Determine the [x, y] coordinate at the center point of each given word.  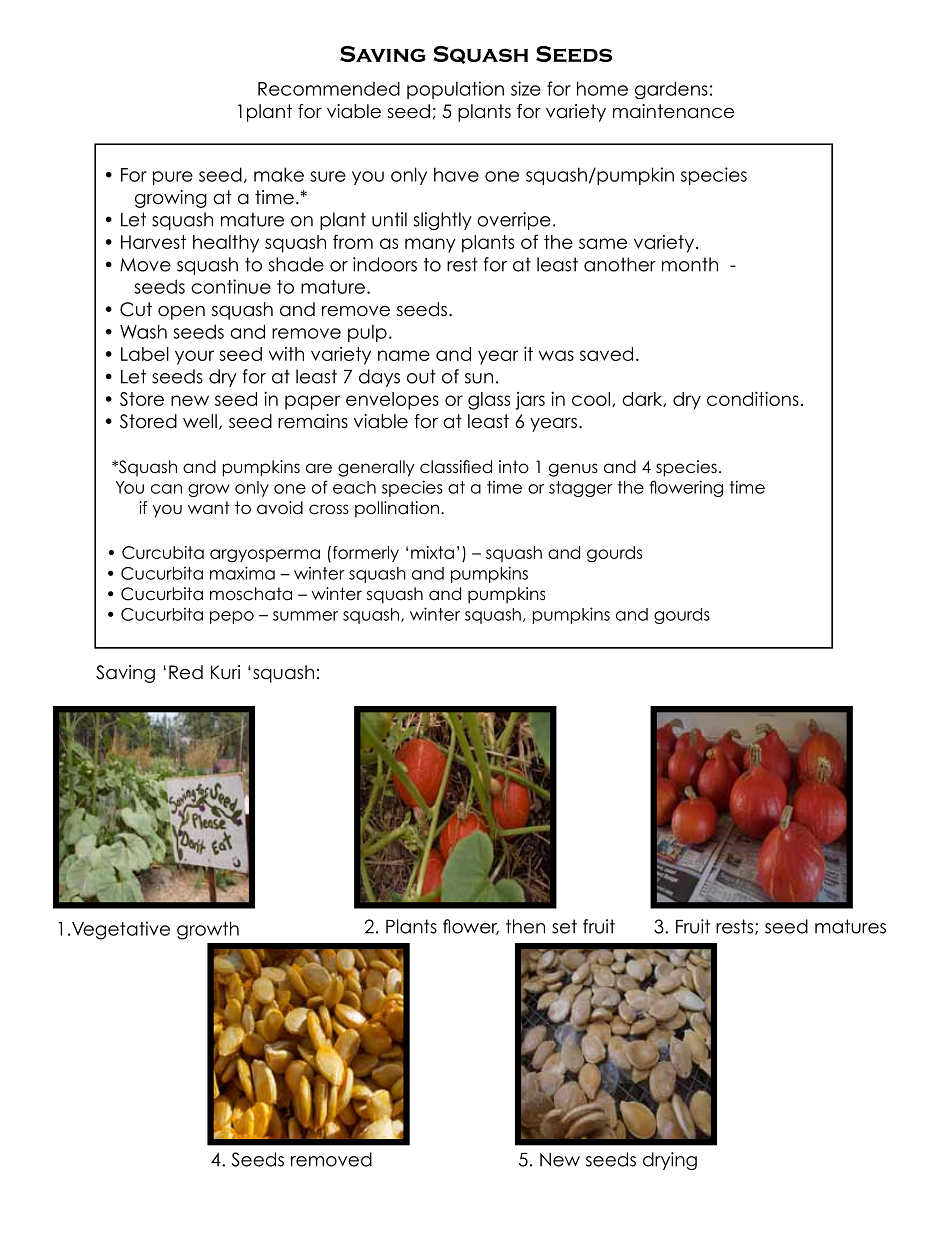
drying [670, 1161]
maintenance [673, 111]
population [455, 90]
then [525, 926]
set [564, 926]
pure [173, 178]
